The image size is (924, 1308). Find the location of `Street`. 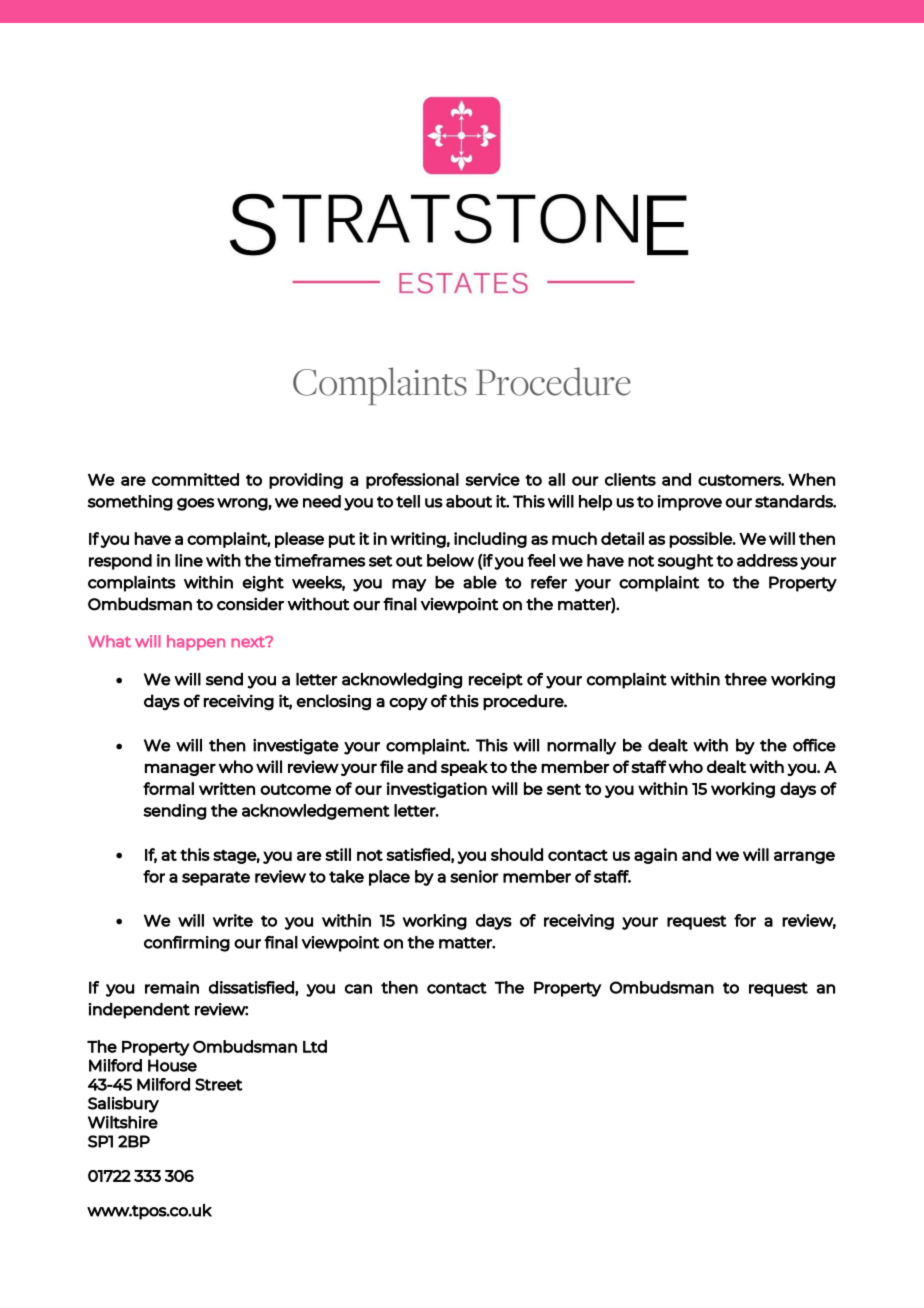

Street is located at coordinates (219, 1084).
